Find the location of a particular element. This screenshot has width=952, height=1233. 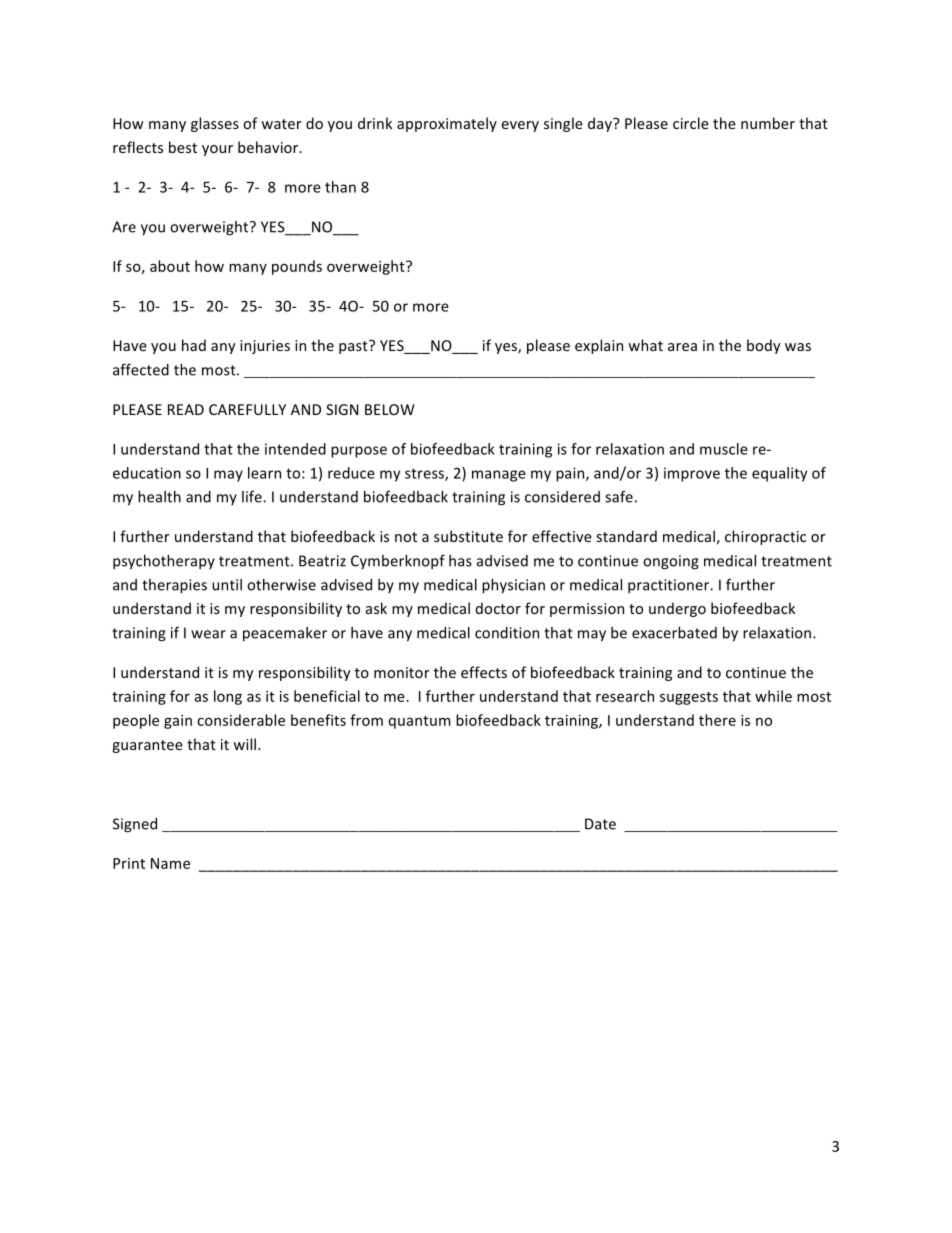

life is located at coordinates (253, 496).
